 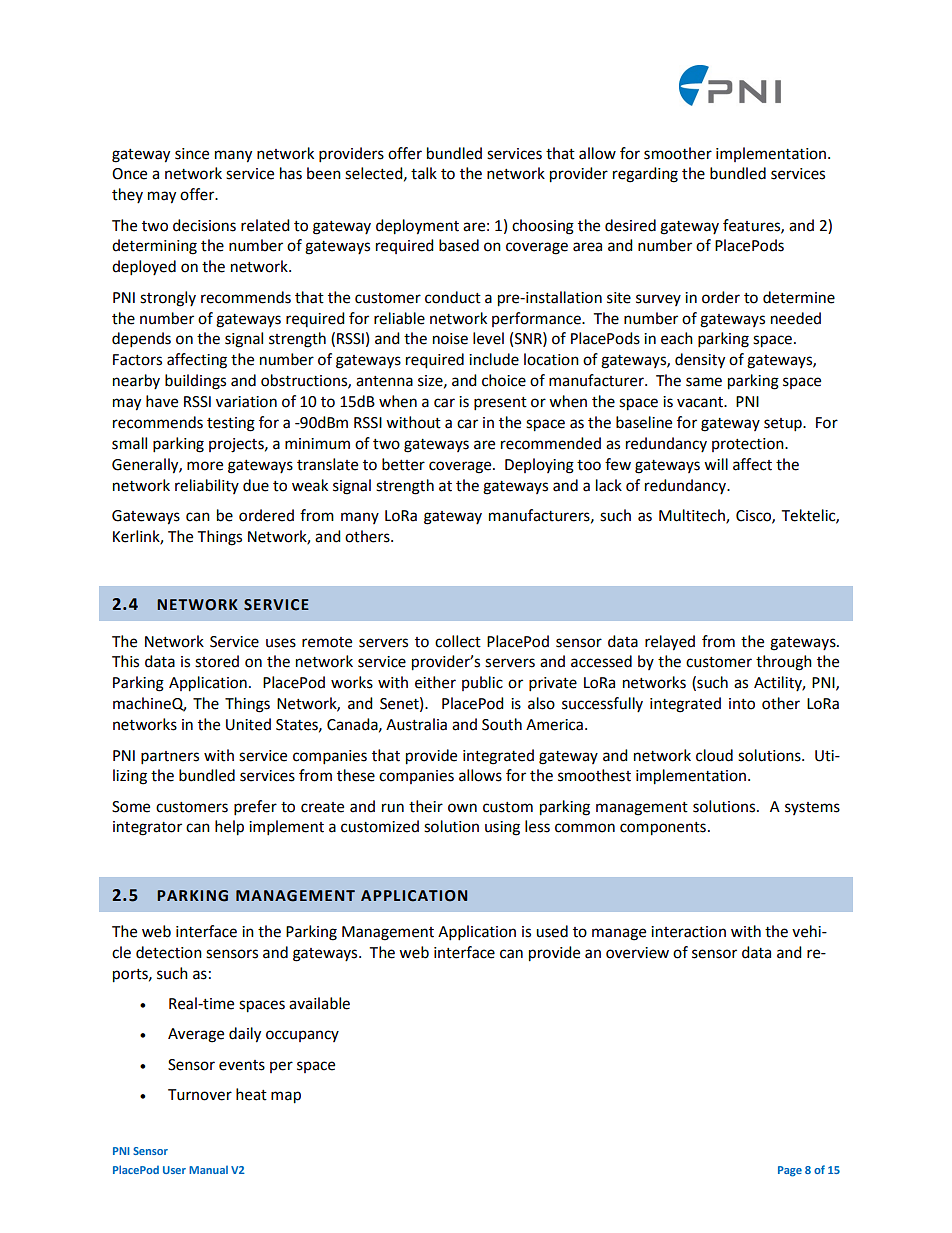 What do you see at coordinates (462, 808) in the screenshot?
I see `own` at bounding box center [462, 808].
